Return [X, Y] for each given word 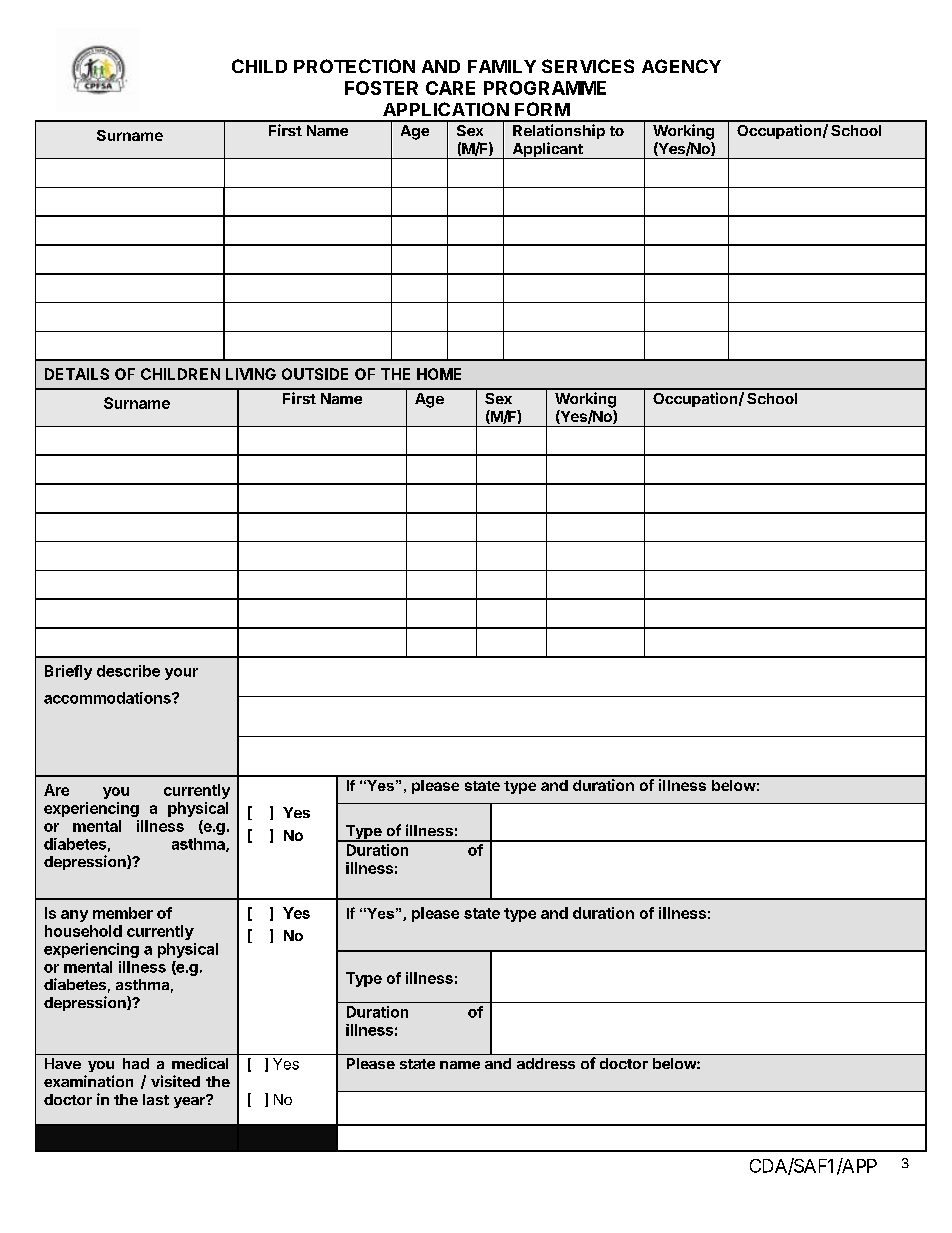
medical [200, 1063]
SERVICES [588, 66]
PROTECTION [354, 66]
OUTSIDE [315, 374]
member [123, 913]
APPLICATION [446, 109]
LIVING [251, 374]
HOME [439, 374]
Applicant [547, 150]
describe [128, 671]
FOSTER [381, 88]
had [136, 1063]
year [190, 1101]
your [181, 674]
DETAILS [77, 374]
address [546, 1063]
